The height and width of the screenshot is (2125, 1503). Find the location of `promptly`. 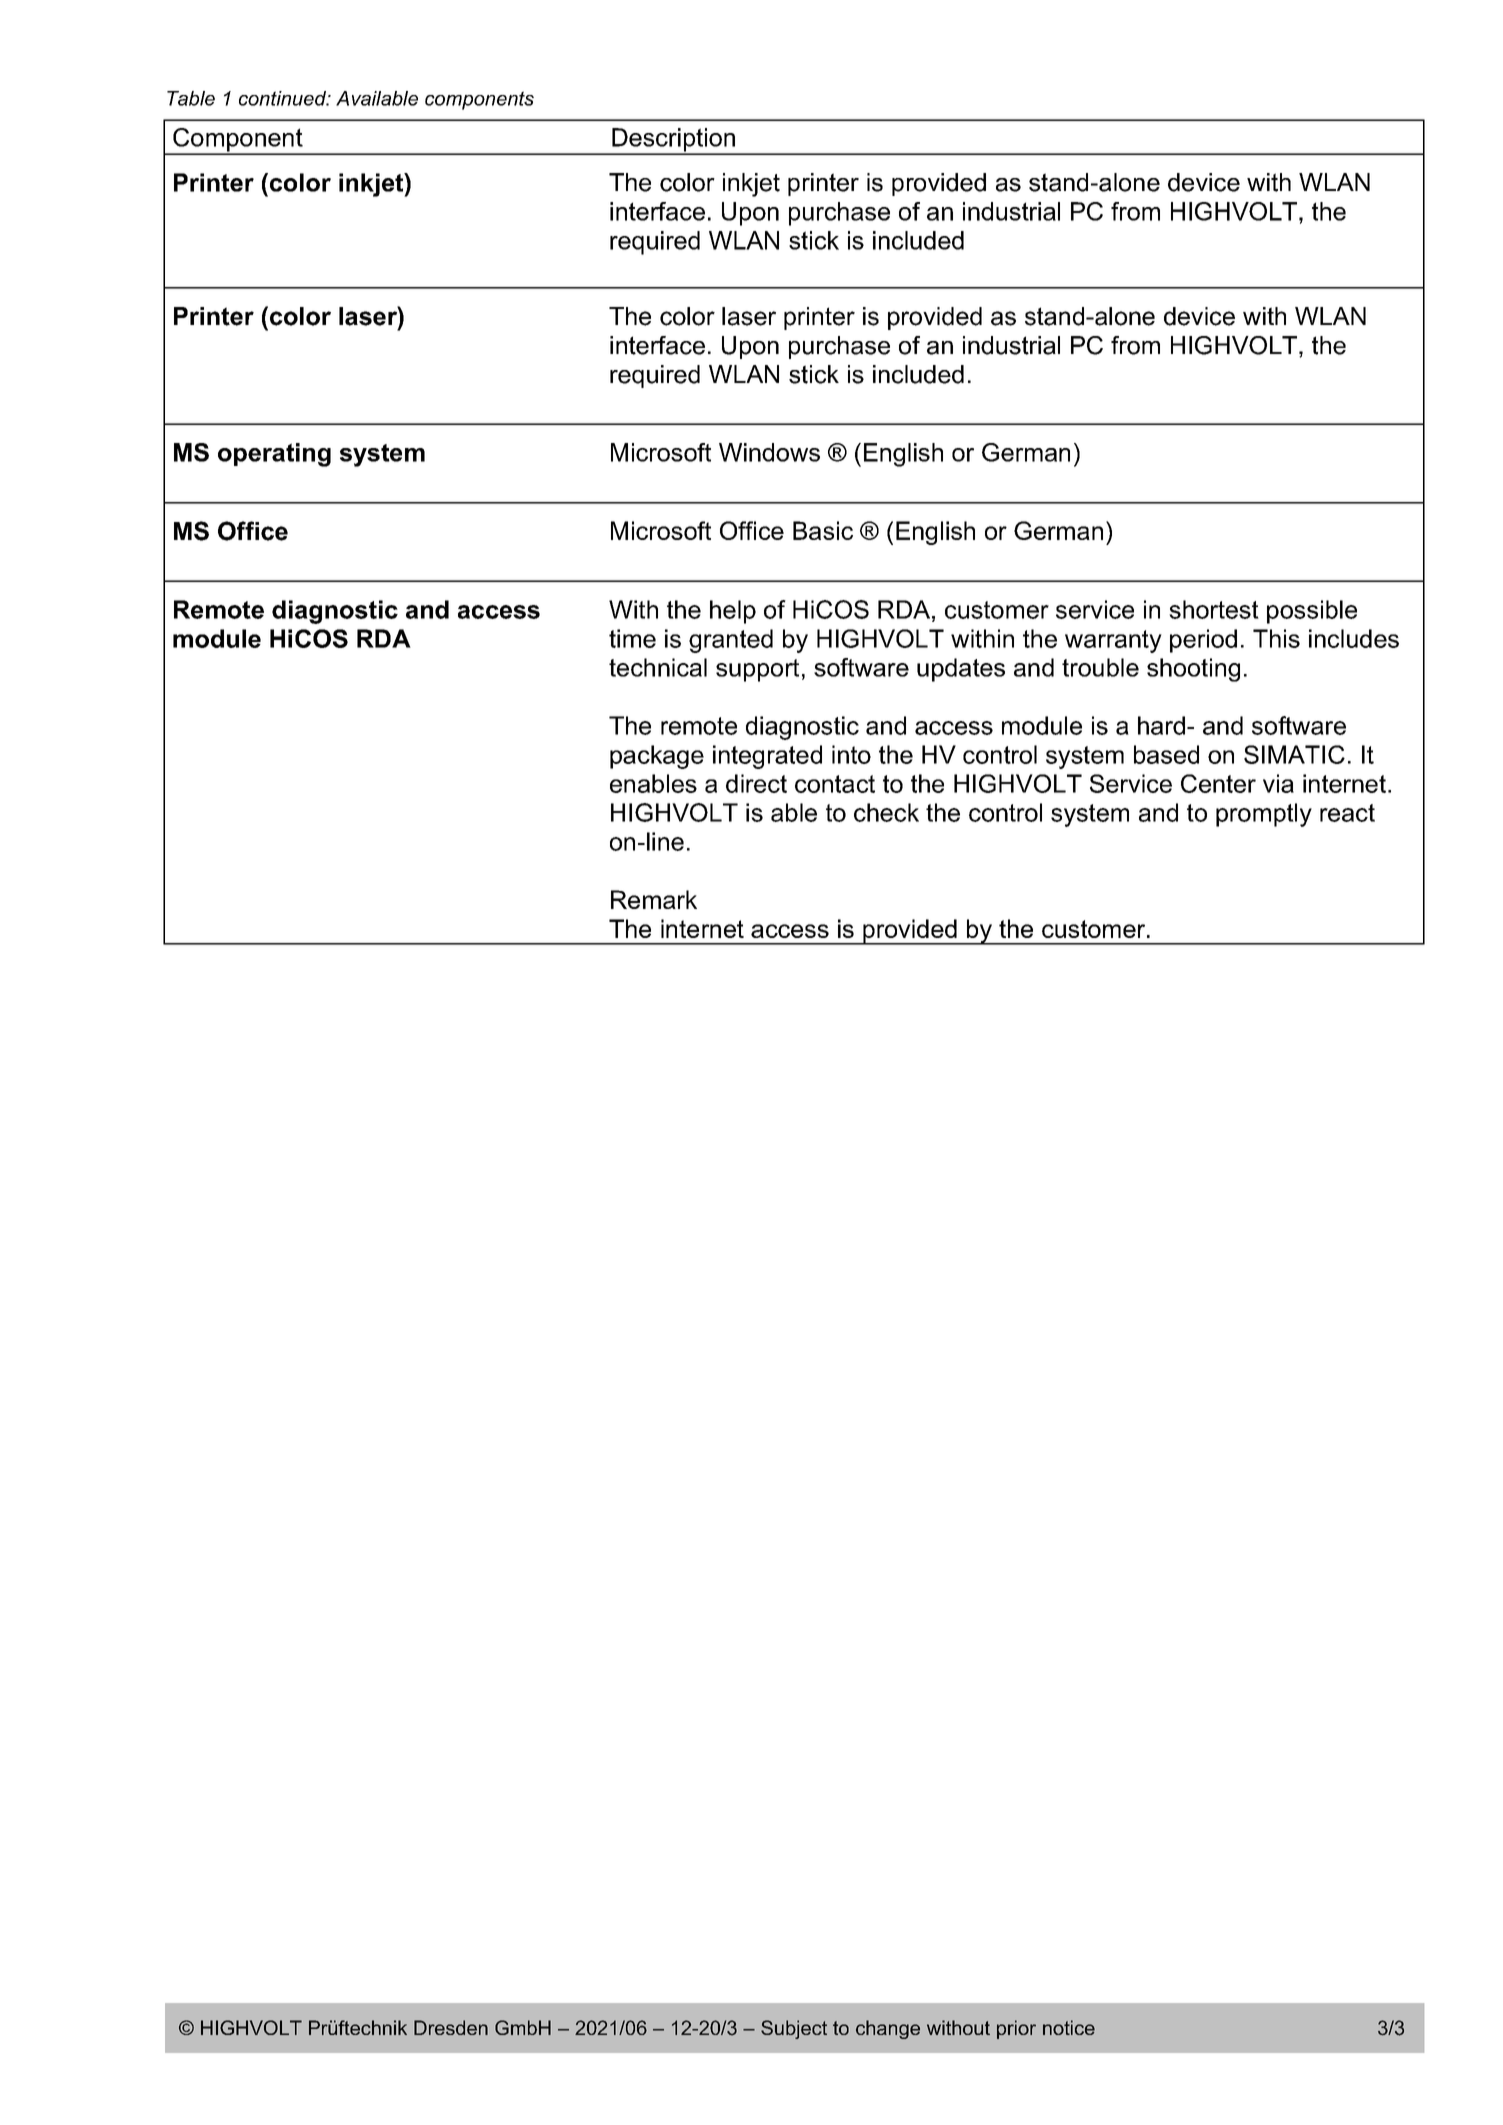

promptly is located at coordinates (1264, 815).
